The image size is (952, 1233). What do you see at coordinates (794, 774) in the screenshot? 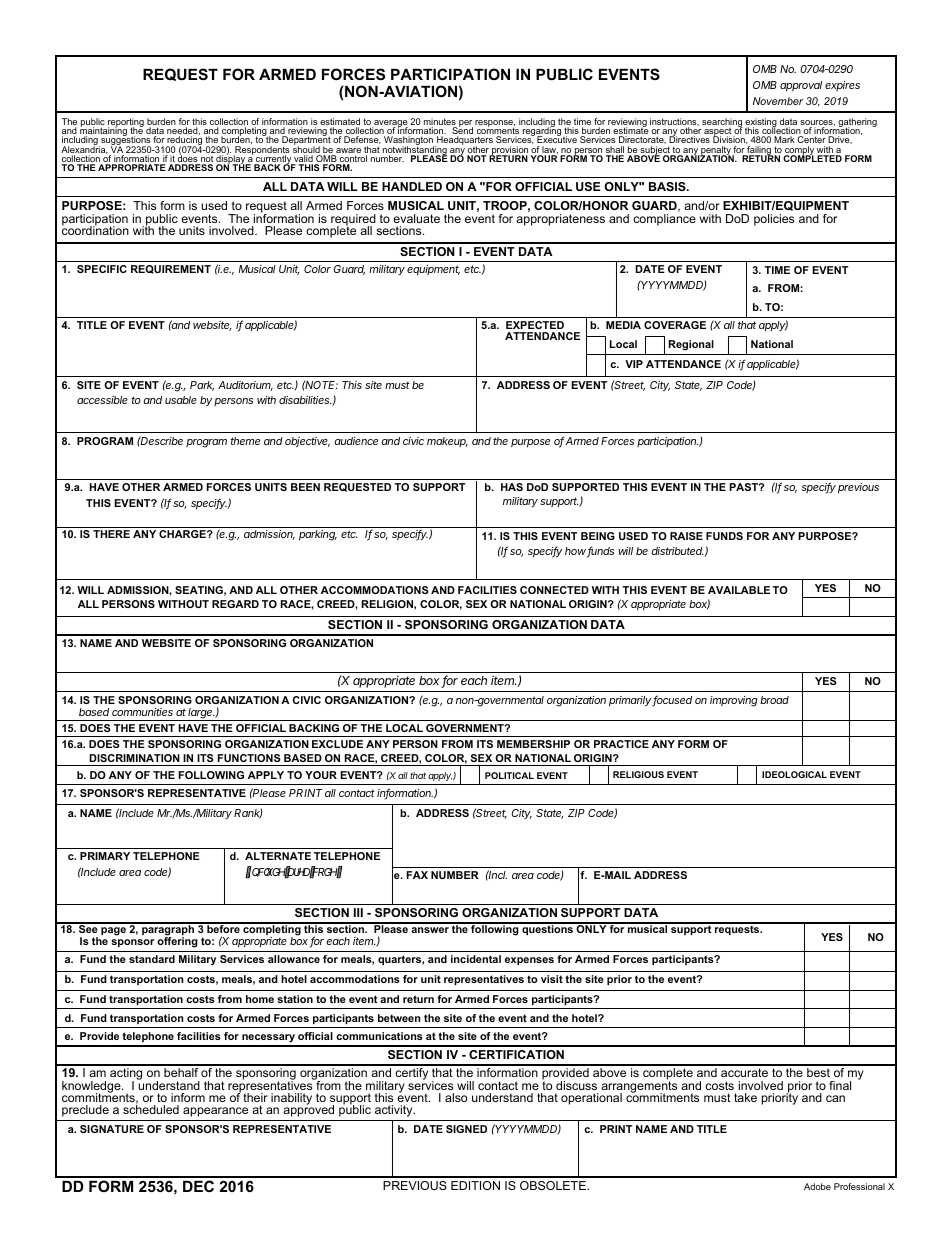
I see `IDEOLOGICAL` at bounding box center [794, 774].
